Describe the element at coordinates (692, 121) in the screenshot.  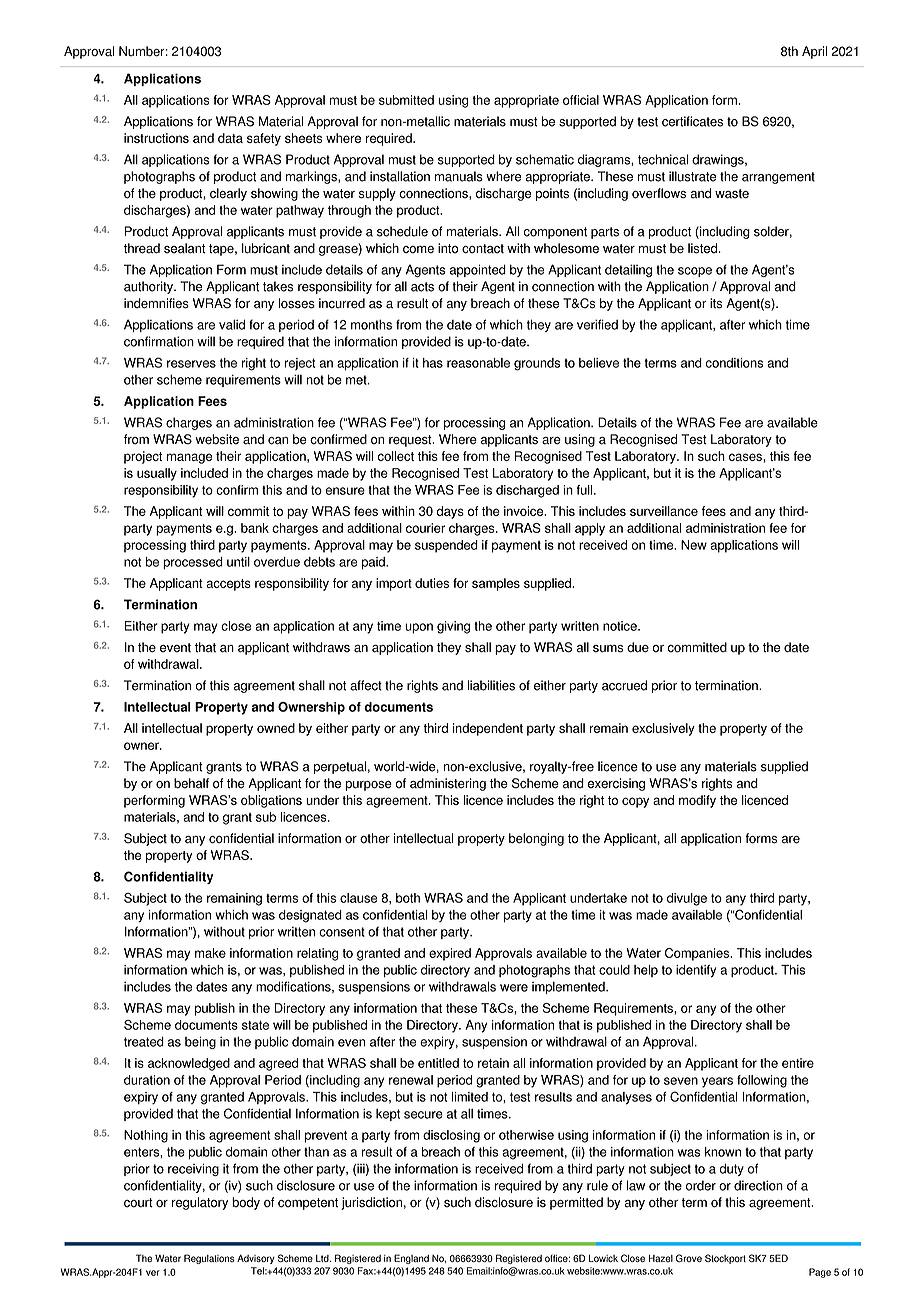
I see `certificates` at that location.
